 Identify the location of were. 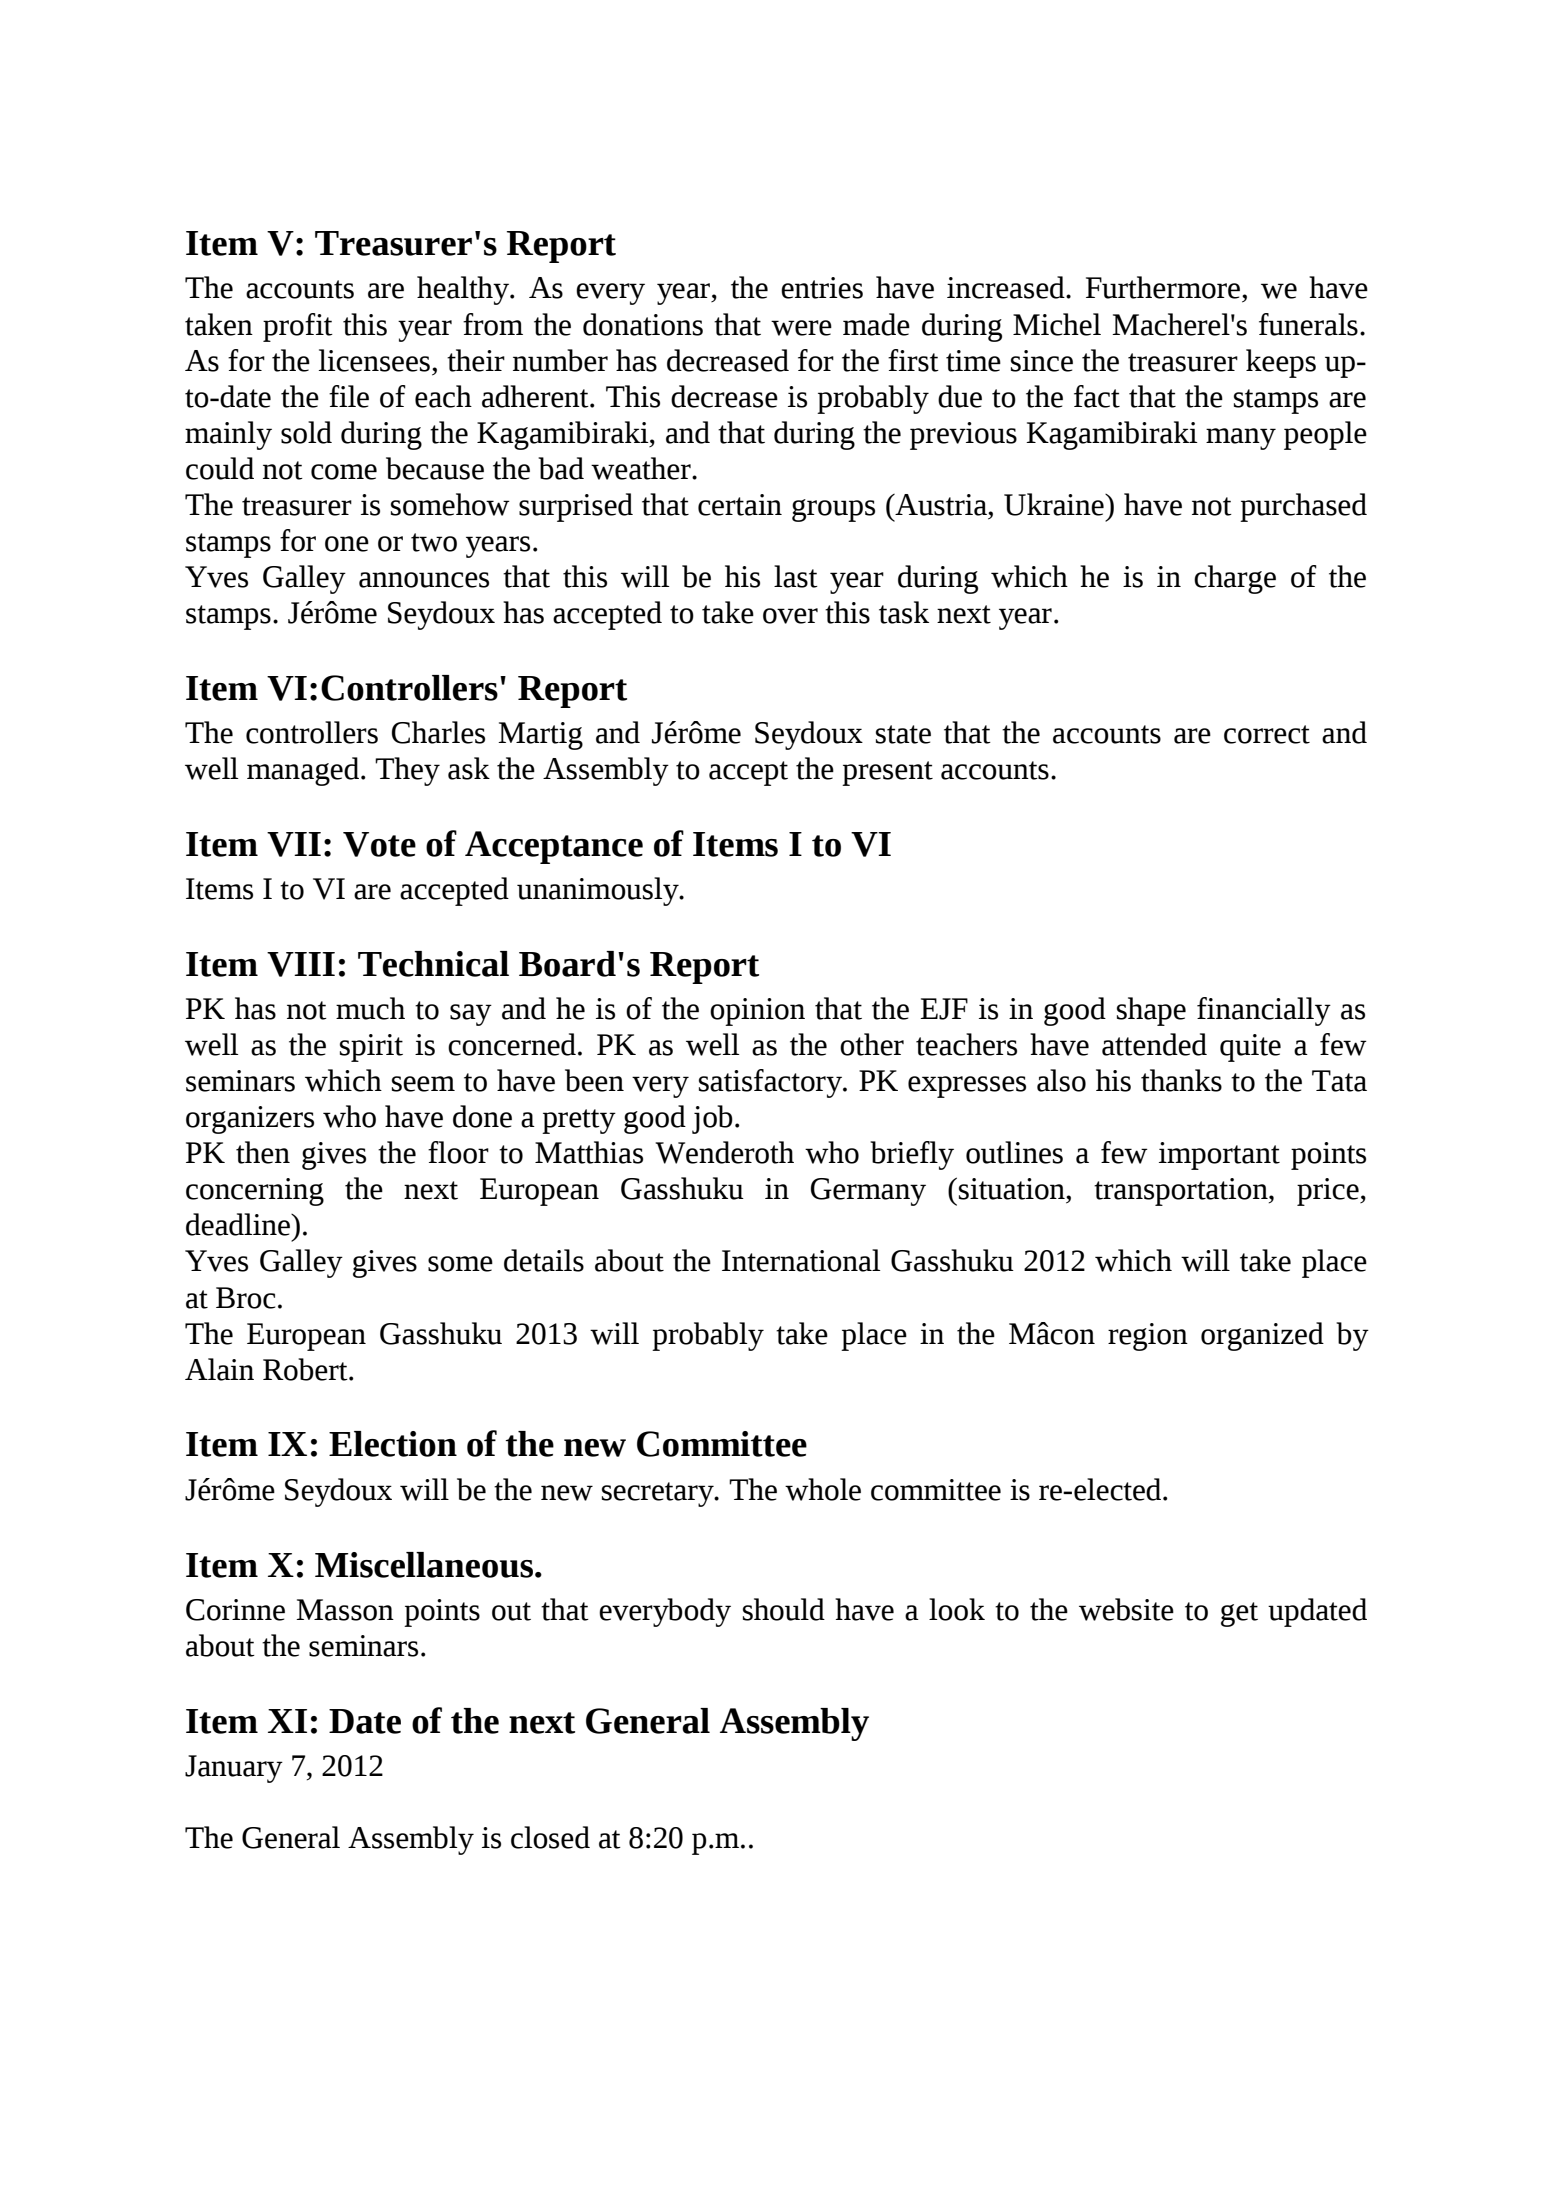
(801, 328).
